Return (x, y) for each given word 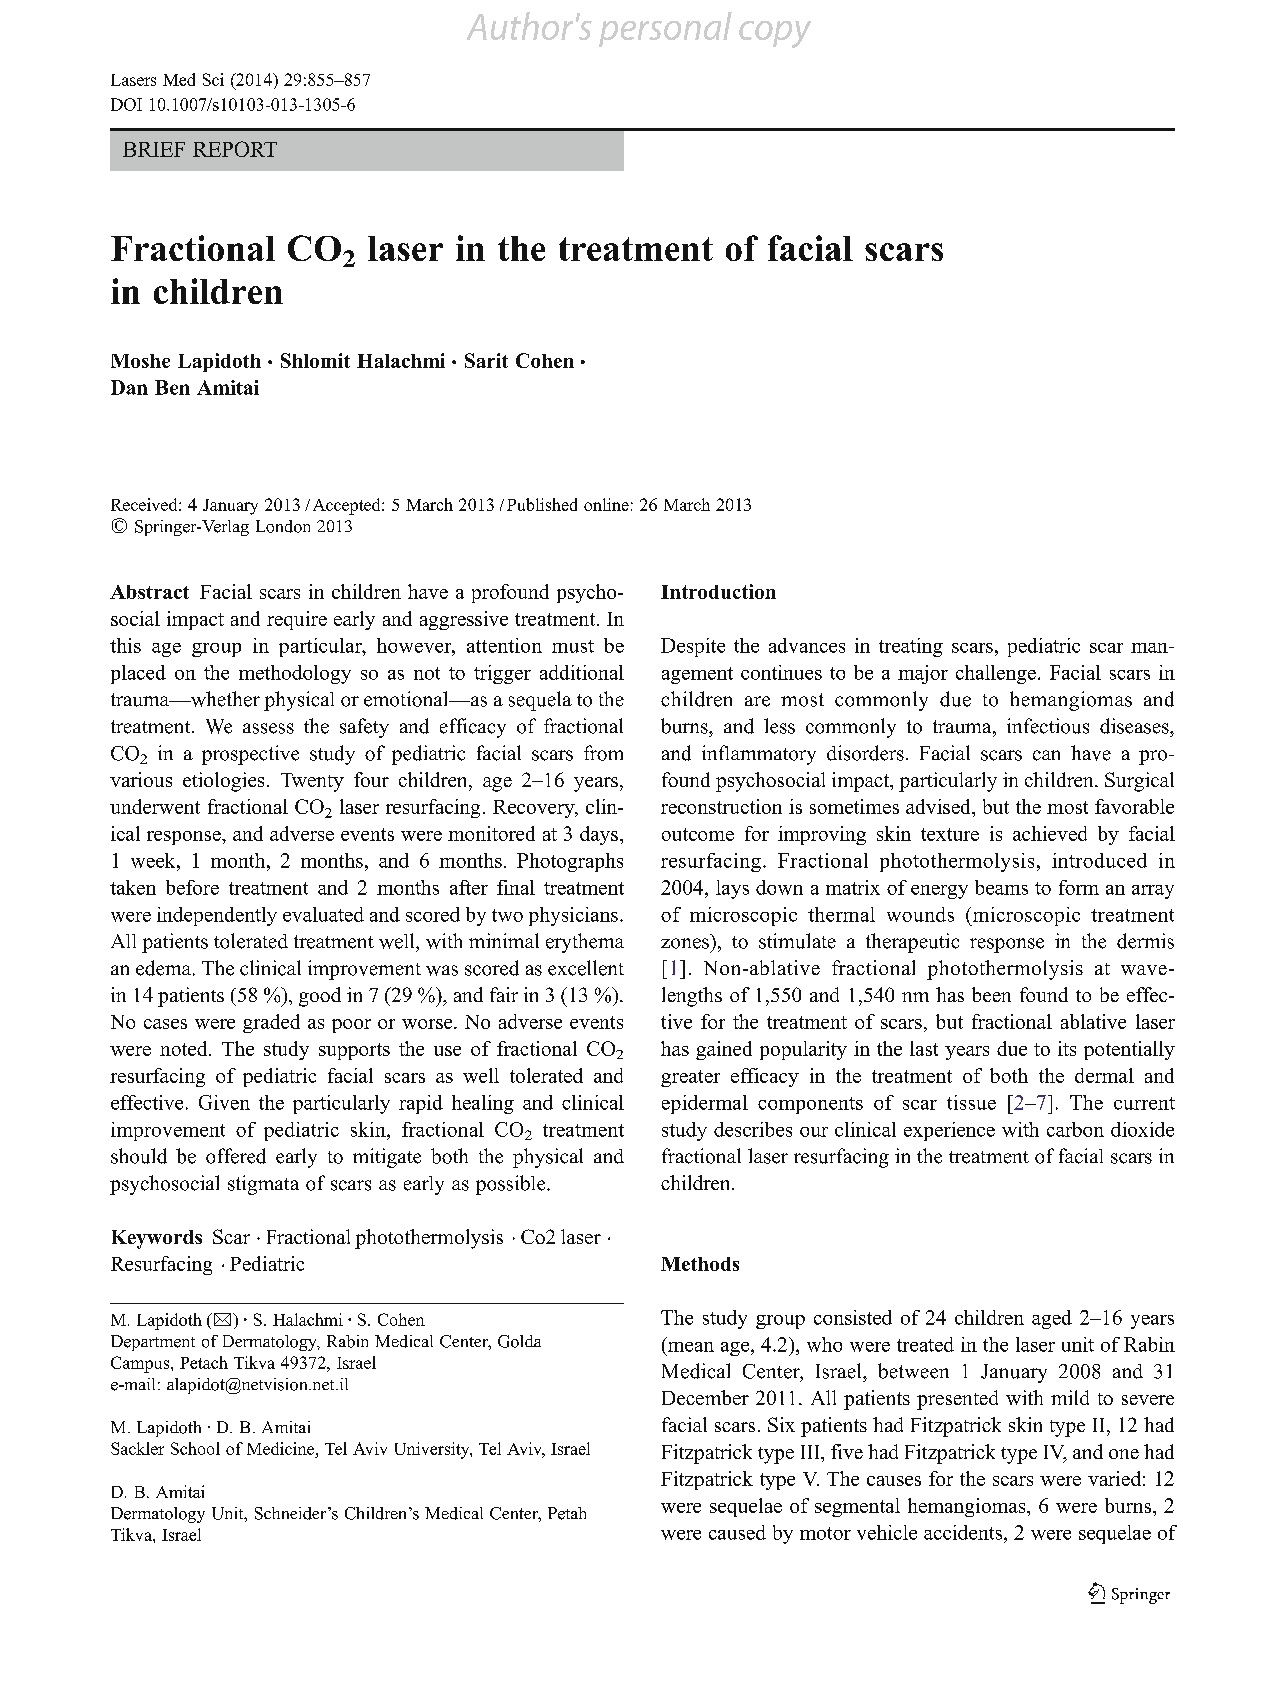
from (603, 753)
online (606, 504)
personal (665, 29)
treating (911, 647)
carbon (1075, 1129)
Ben (172, 387)
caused (737, 1532)
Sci (213, 79)
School (195, 1448)
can (1046, 755)
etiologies (223, 782)
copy (775, 34)
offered (236, 1156)
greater (690, 1078)
